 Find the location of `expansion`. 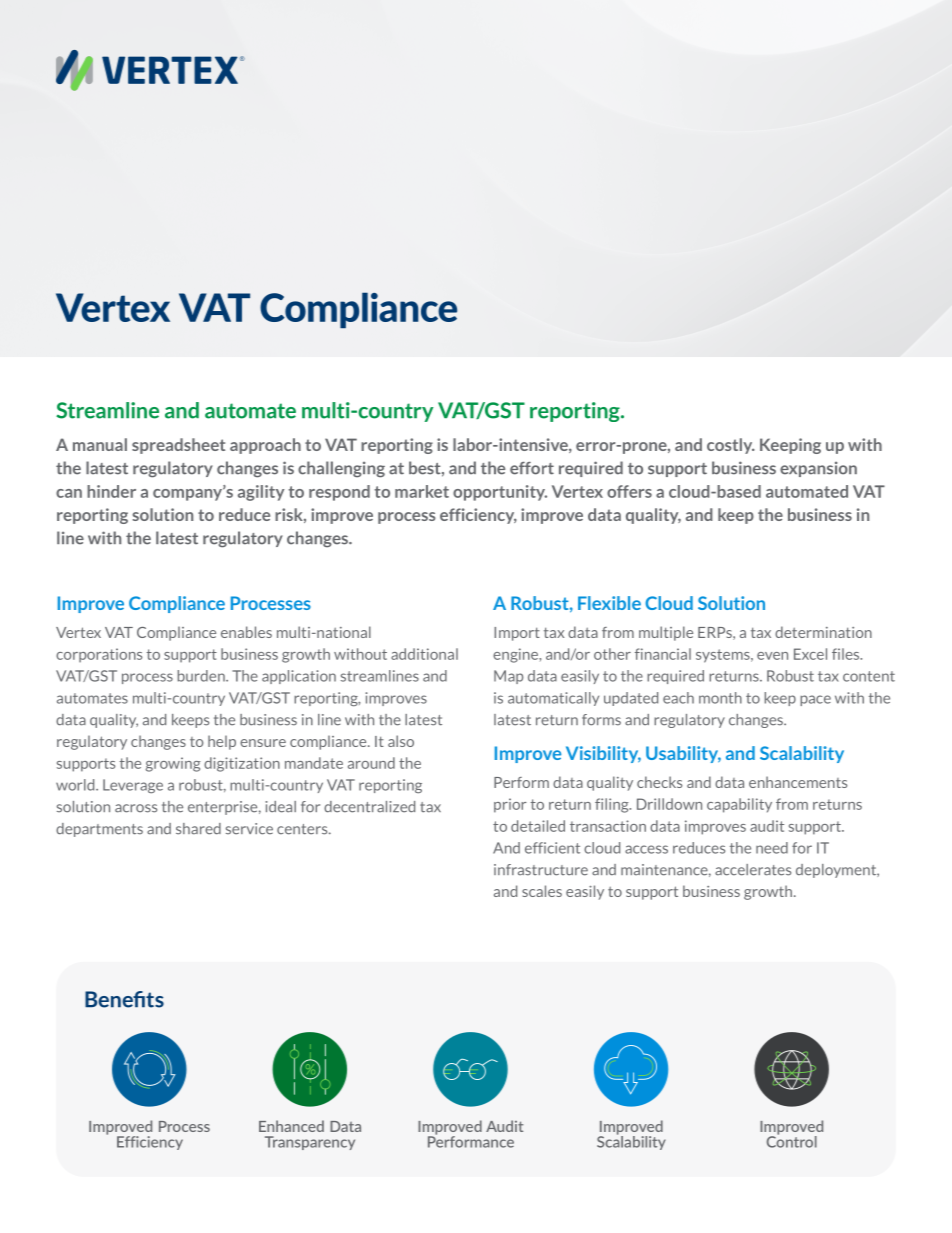

expansion is located at coordinates (818, 469).
